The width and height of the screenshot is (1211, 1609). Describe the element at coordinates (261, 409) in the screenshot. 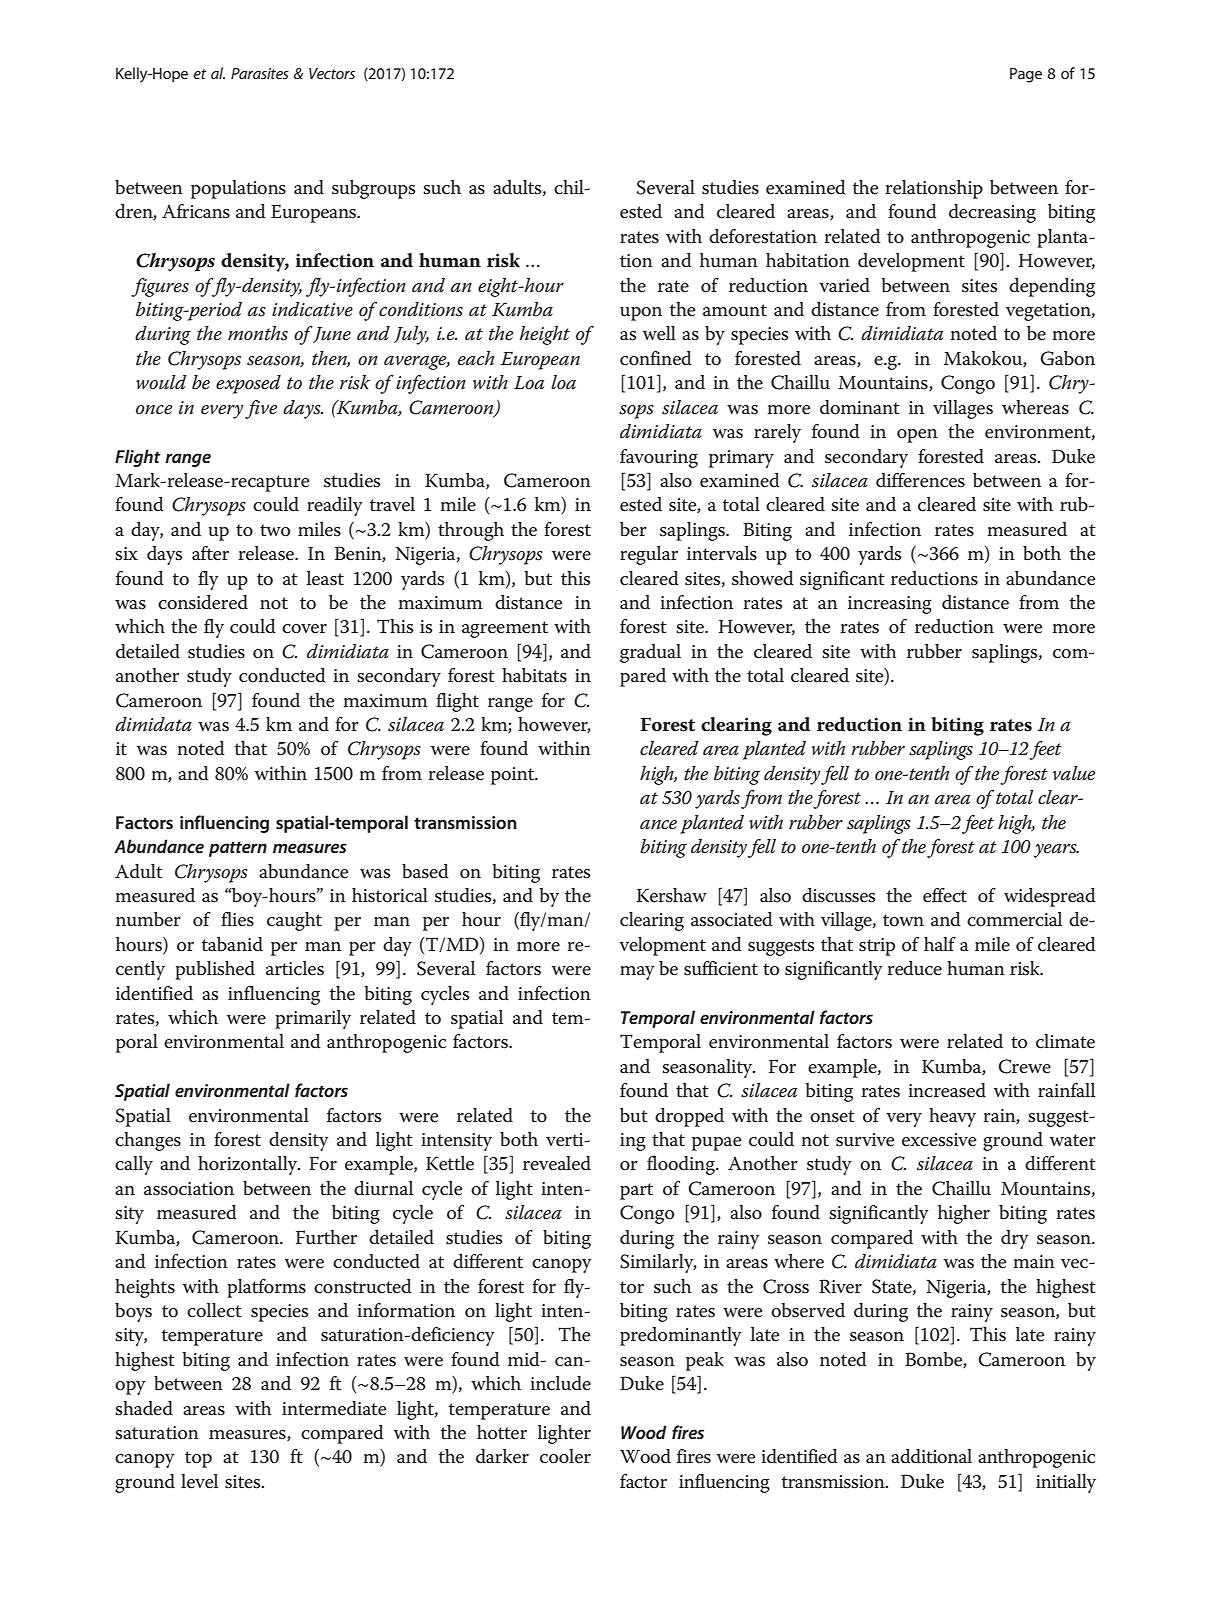

I see `five` at that location.
